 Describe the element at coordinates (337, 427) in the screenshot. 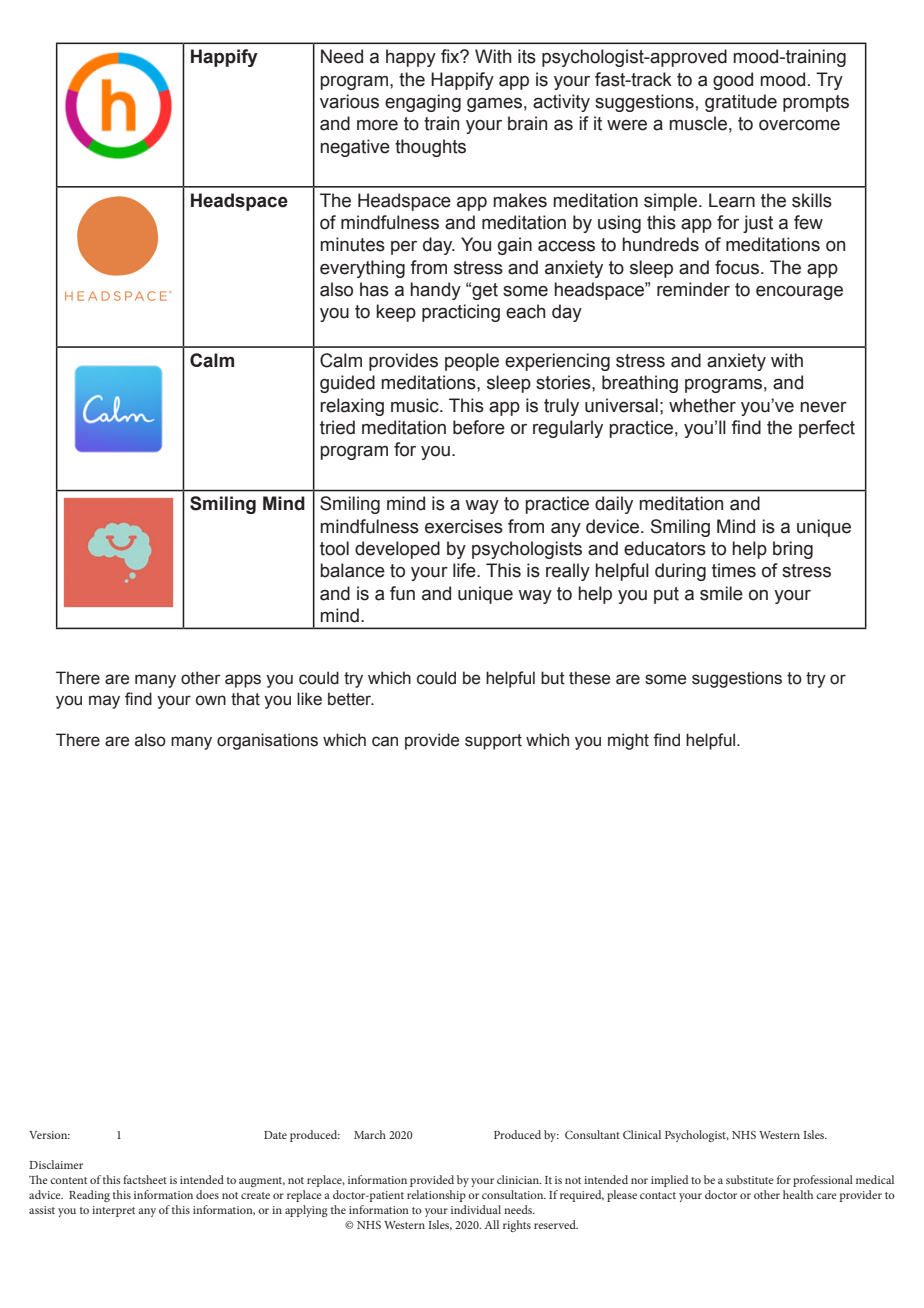

I see `tried` at that location.
